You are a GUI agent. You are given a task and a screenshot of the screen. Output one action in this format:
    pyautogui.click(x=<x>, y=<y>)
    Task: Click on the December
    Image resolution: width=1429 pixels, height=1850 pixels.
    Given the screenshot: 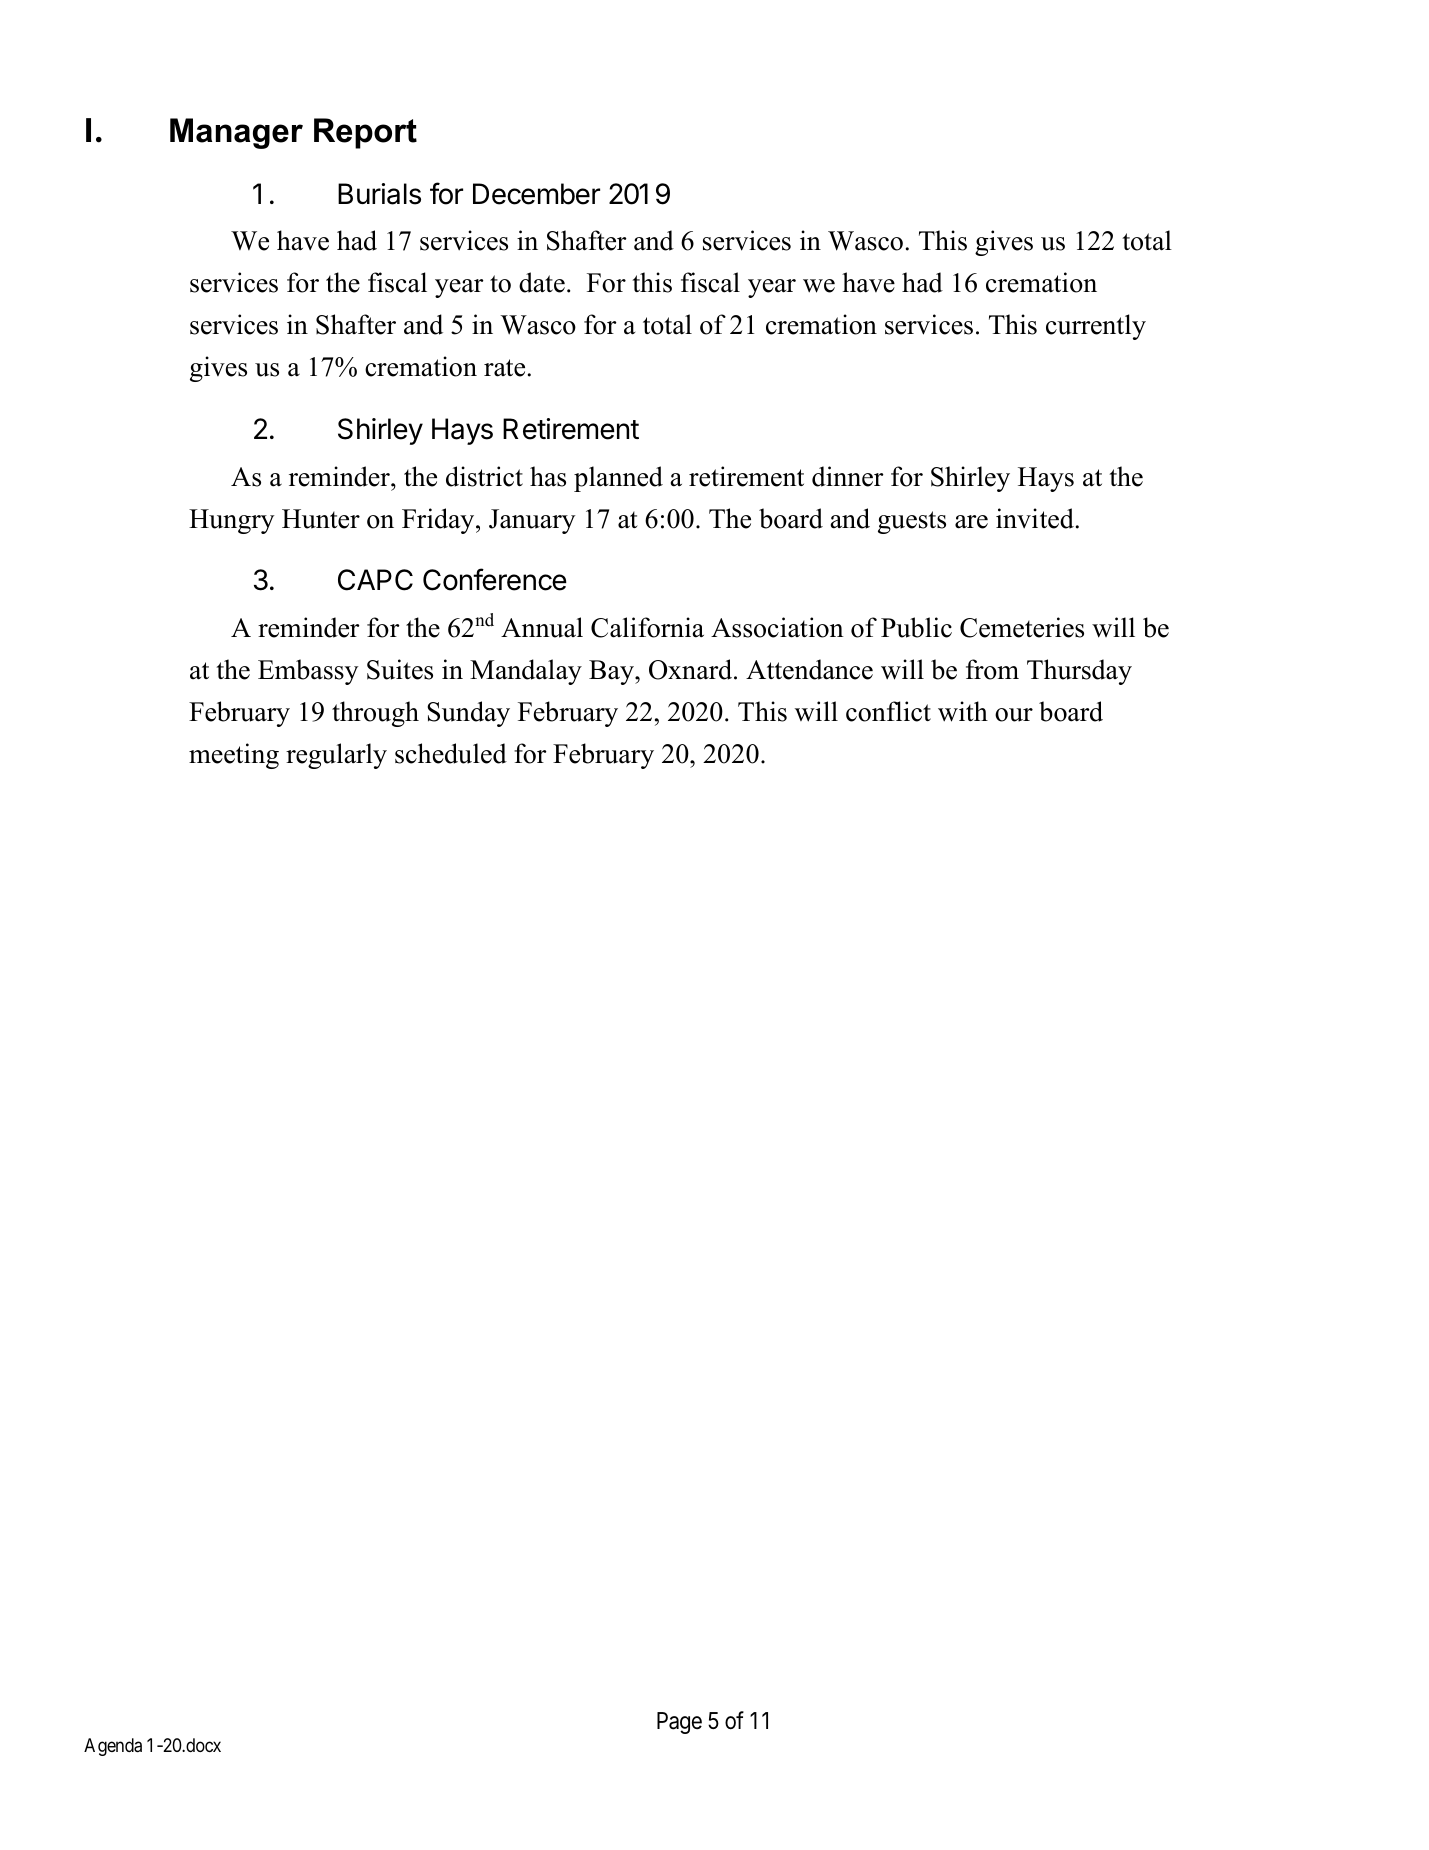 What is the action you would take?
    pyautogui.click(x=536, y=194)
